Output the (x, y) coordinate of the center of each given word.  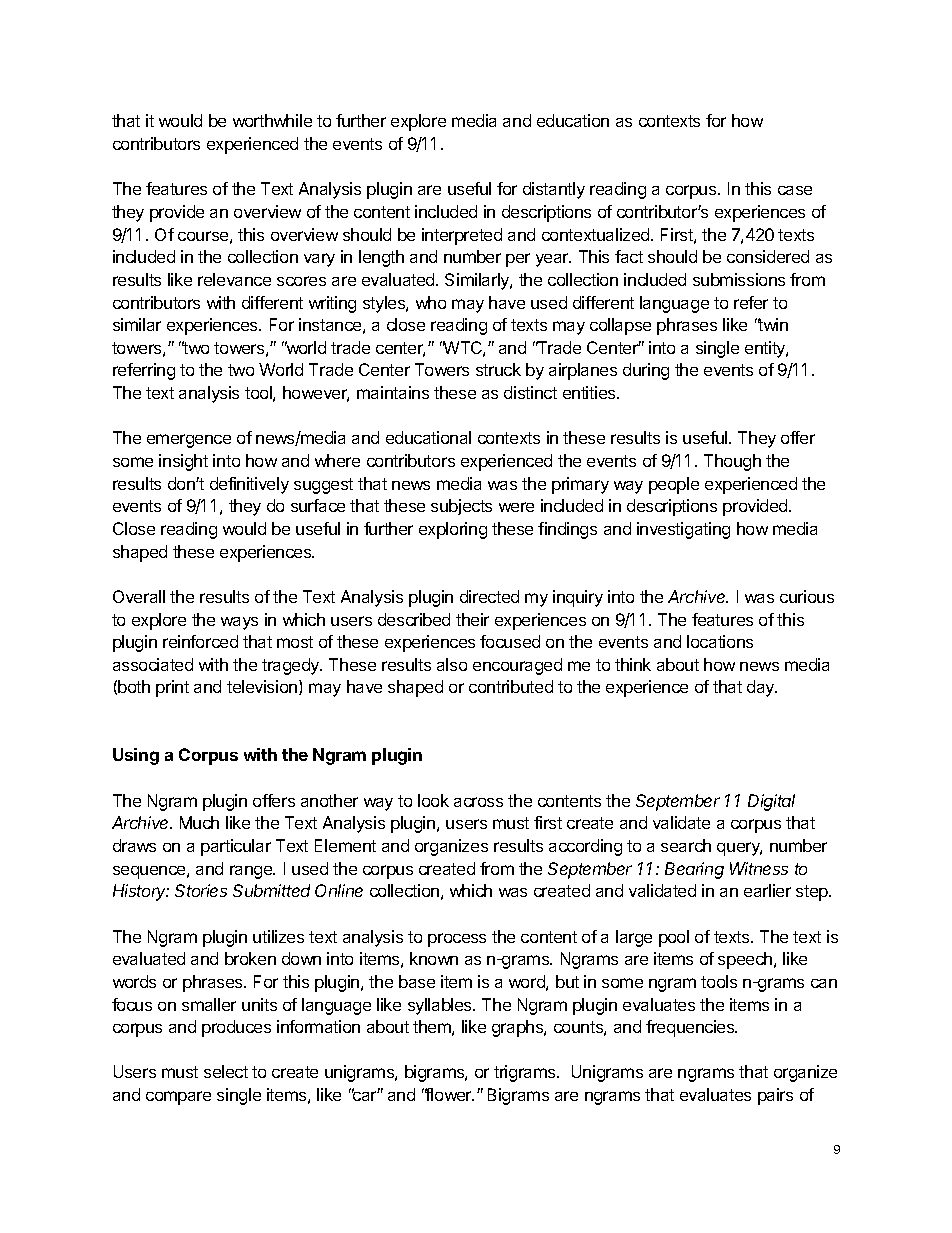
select (226, 1071)
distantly (554, 190)
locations (720, 641)
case (795, 190)
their (472, 619)
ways (239, 623)
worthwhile (272, 120)
